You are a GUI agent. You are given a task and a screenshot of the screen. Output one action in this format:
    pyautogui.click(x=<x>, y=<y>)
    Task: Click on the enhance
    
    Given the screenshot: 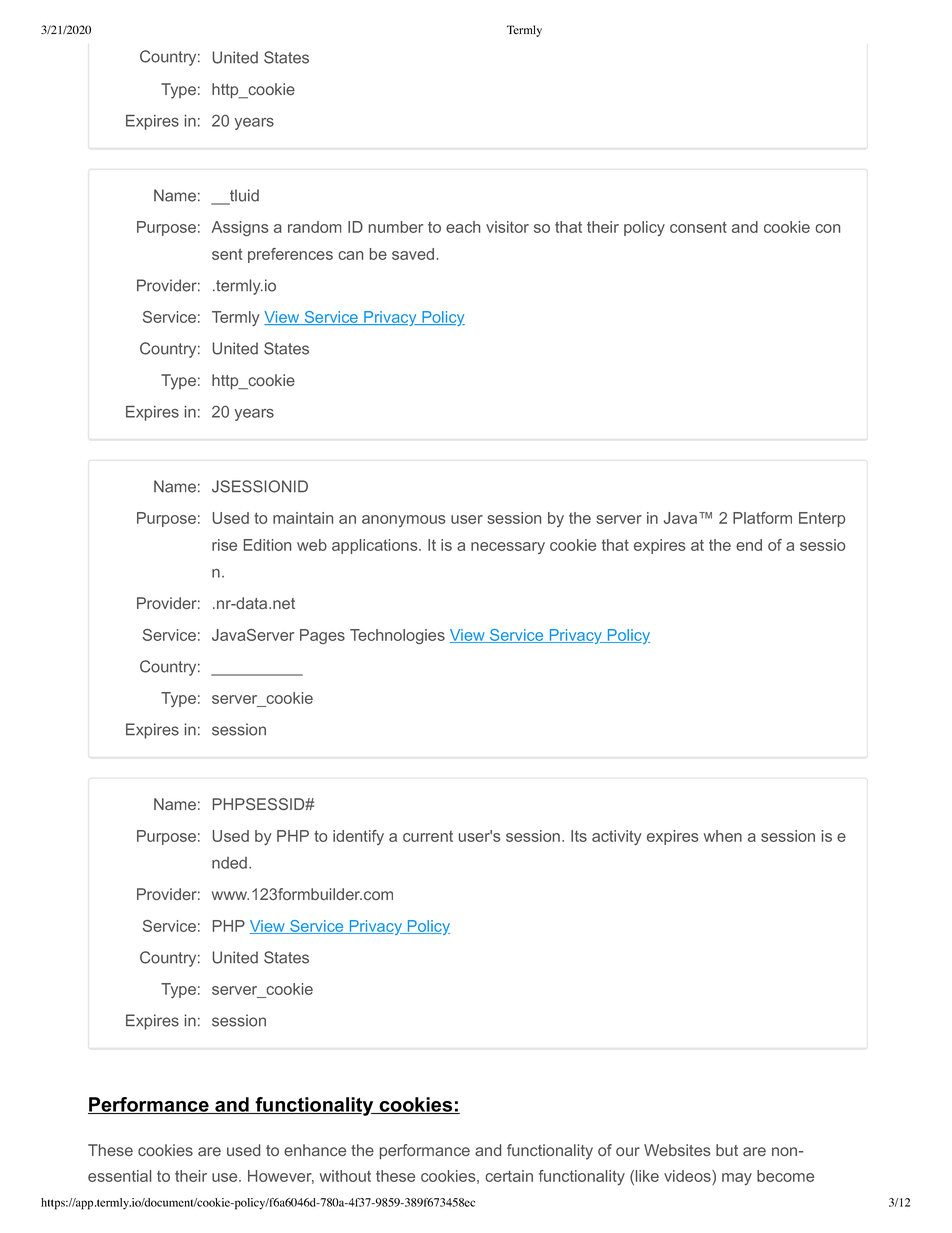 What is the action you would take?
    pyautogui.click(x=315, y=1150)
